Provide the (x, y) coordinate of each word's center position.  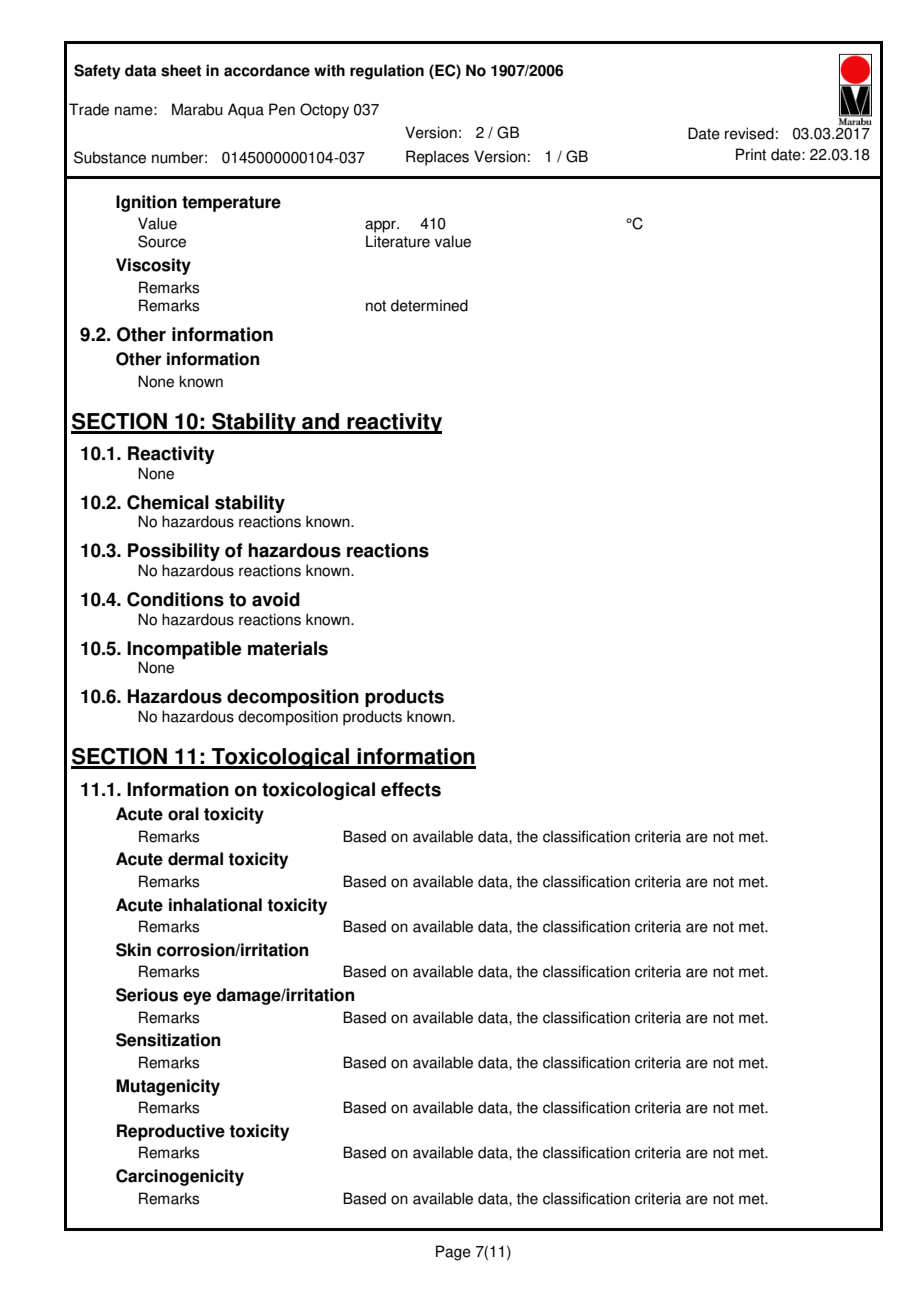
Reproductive (171, 1132)
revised (749, 133)
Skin (133, 950)
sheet (181, 70)
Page (453, 1253)
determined (429, 305)
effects (411, 789)
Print (751, 154)
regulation (387, 72)
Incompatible (184, 650)
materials (288, 648)
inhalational (215, 905)
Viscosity (153, 266)
